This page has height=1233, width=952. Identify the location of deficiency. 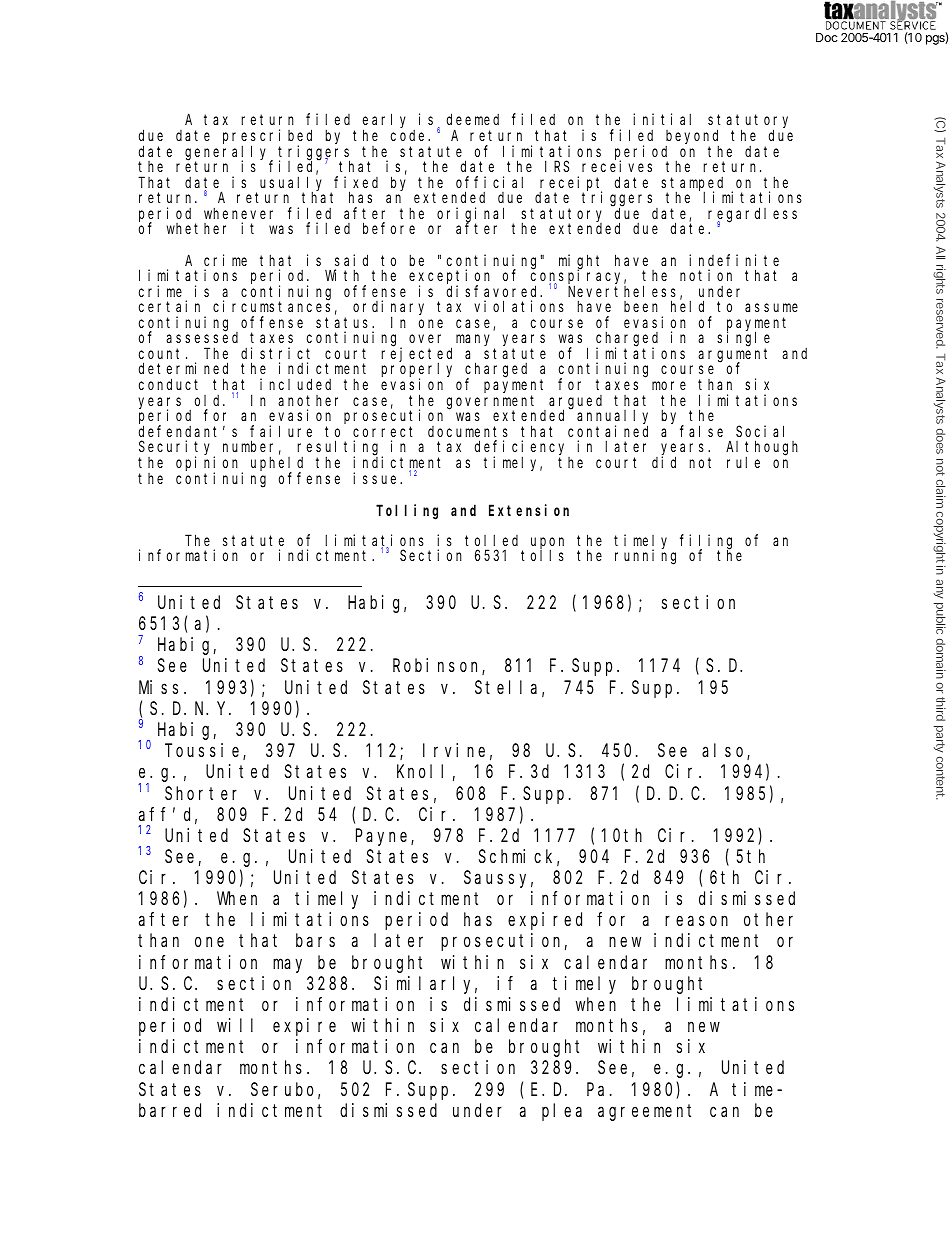
(522, 449).
